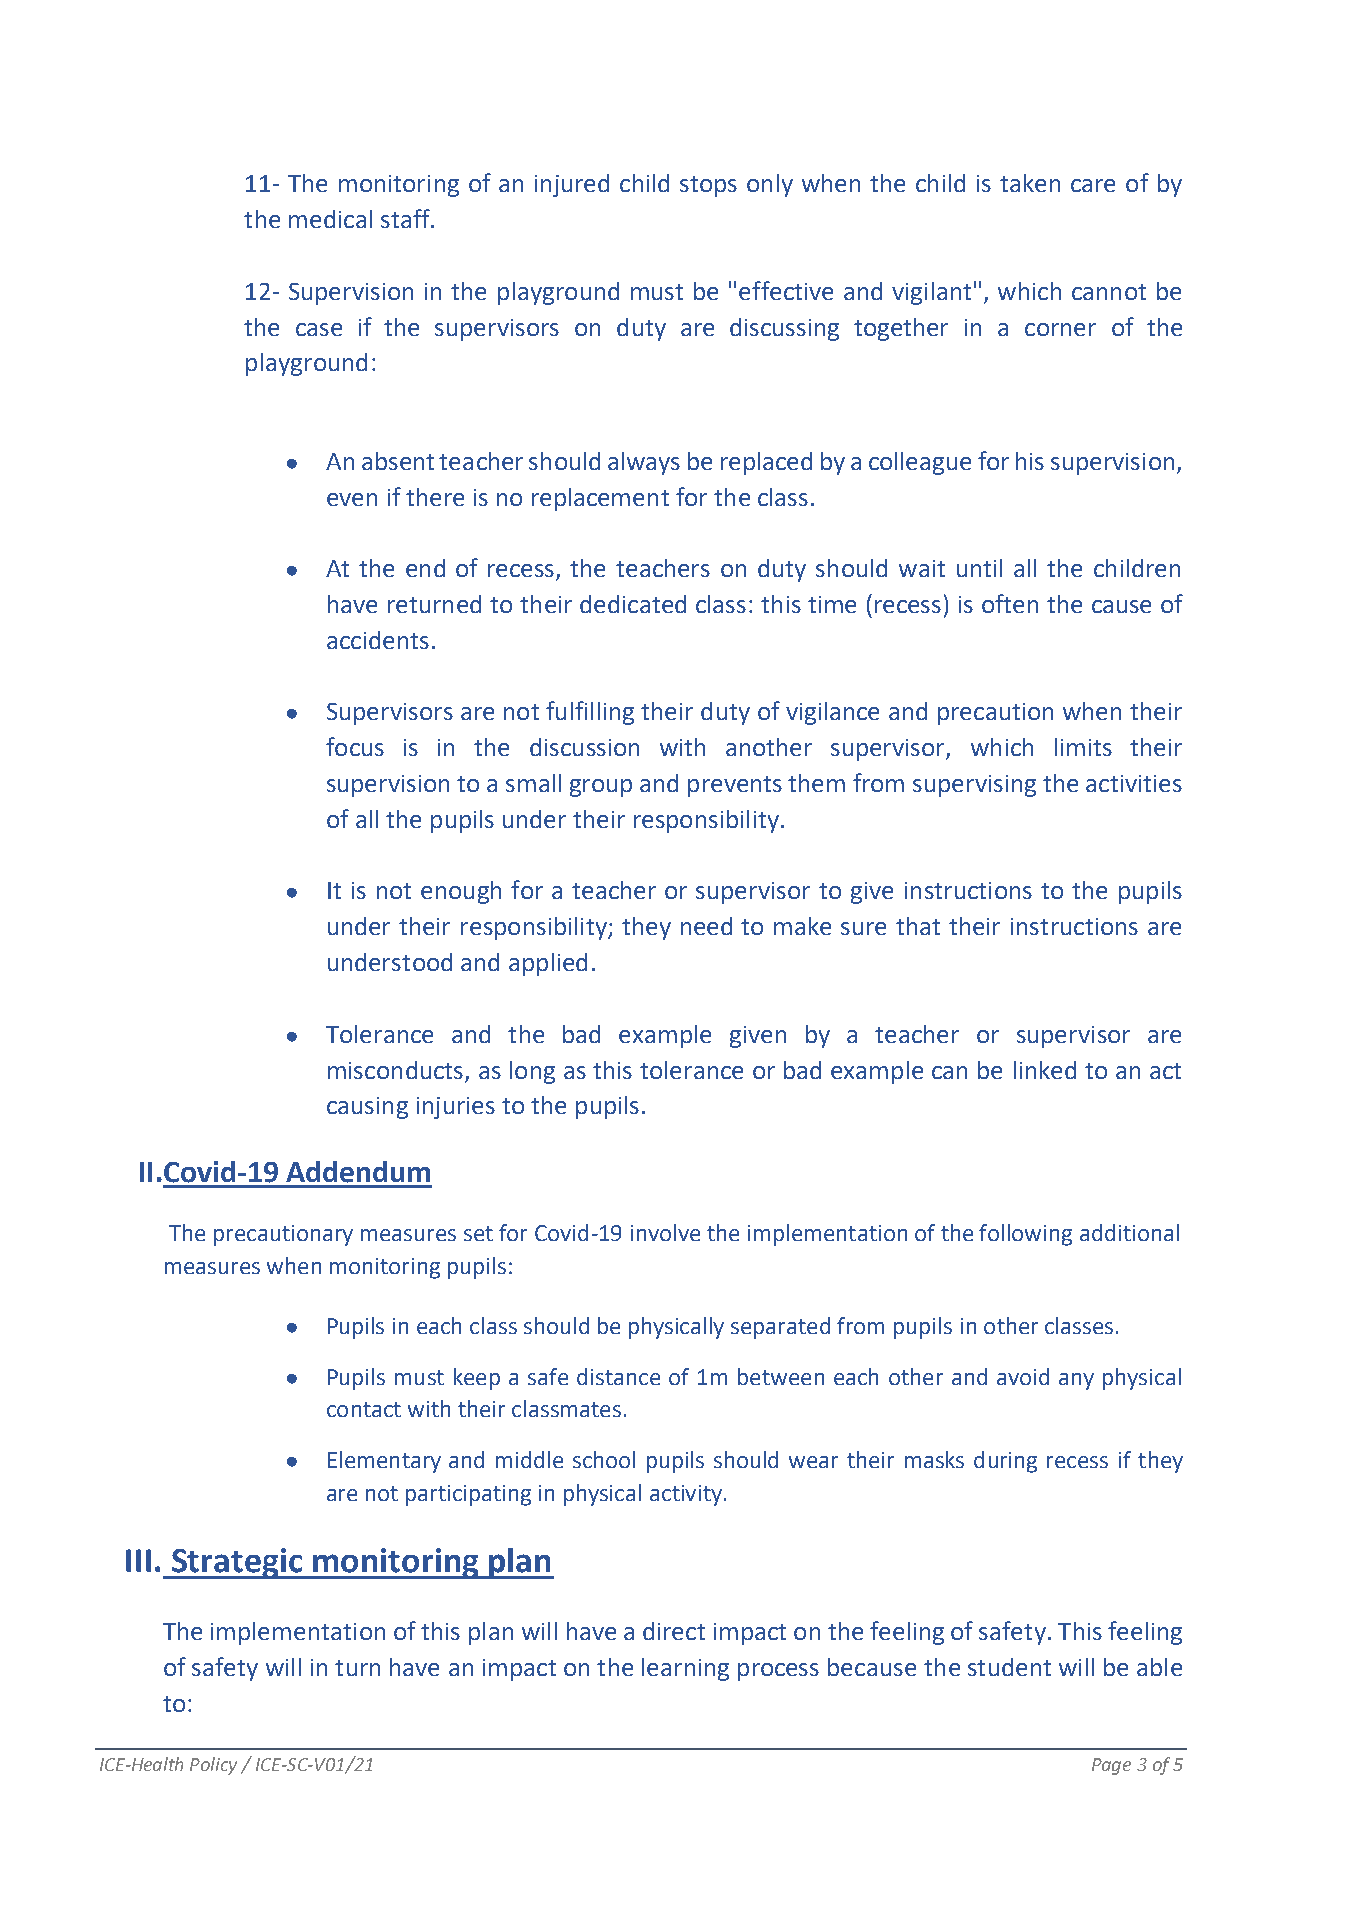 The width and height of the page is (1346, 1906). I want to click on Policy, so click(213, 1766).
